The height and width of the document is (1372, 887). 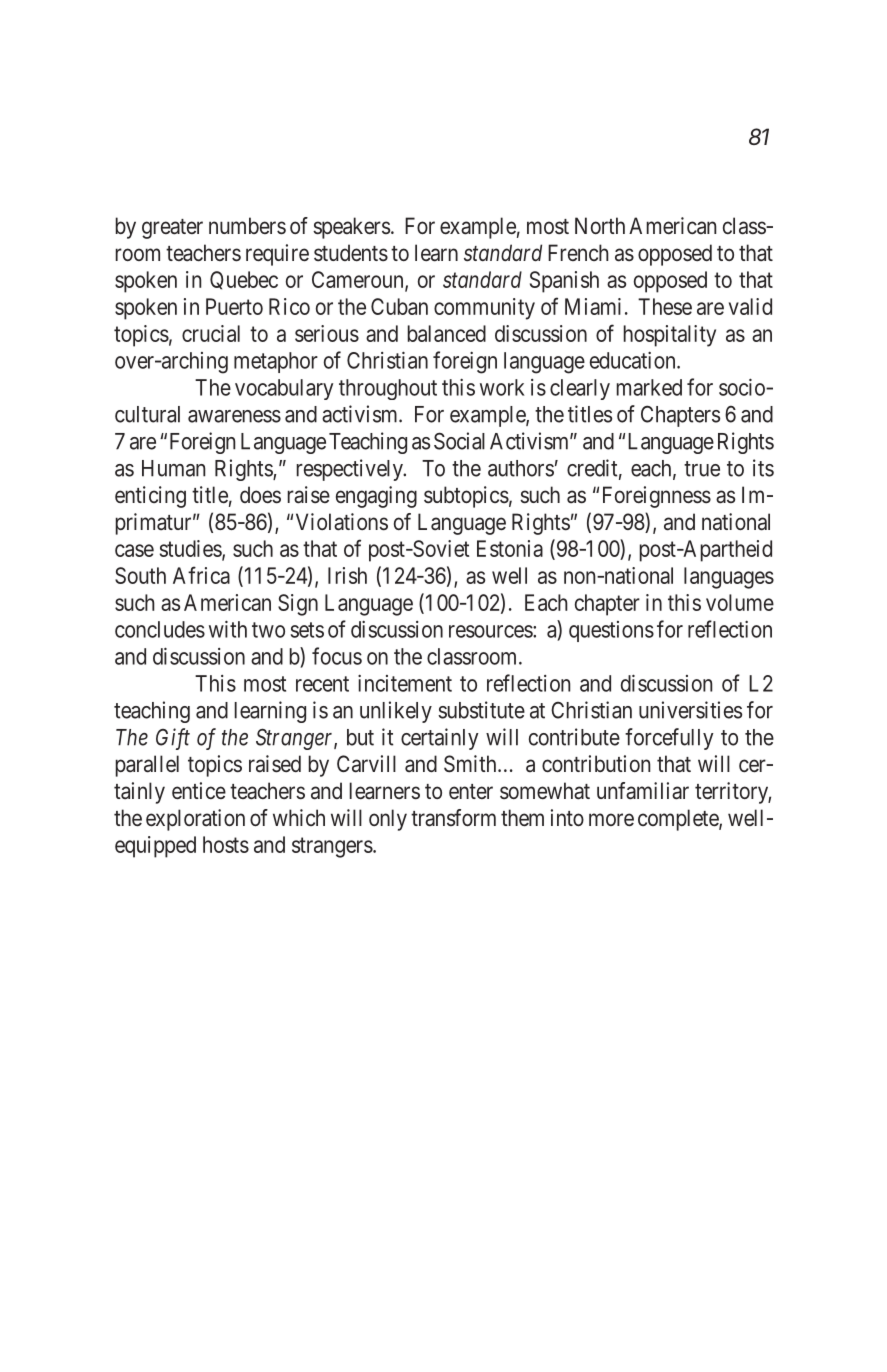 What do you see at coordinates (611, 631) in the document?
I see `questions` at bounding box center [611, 631].
